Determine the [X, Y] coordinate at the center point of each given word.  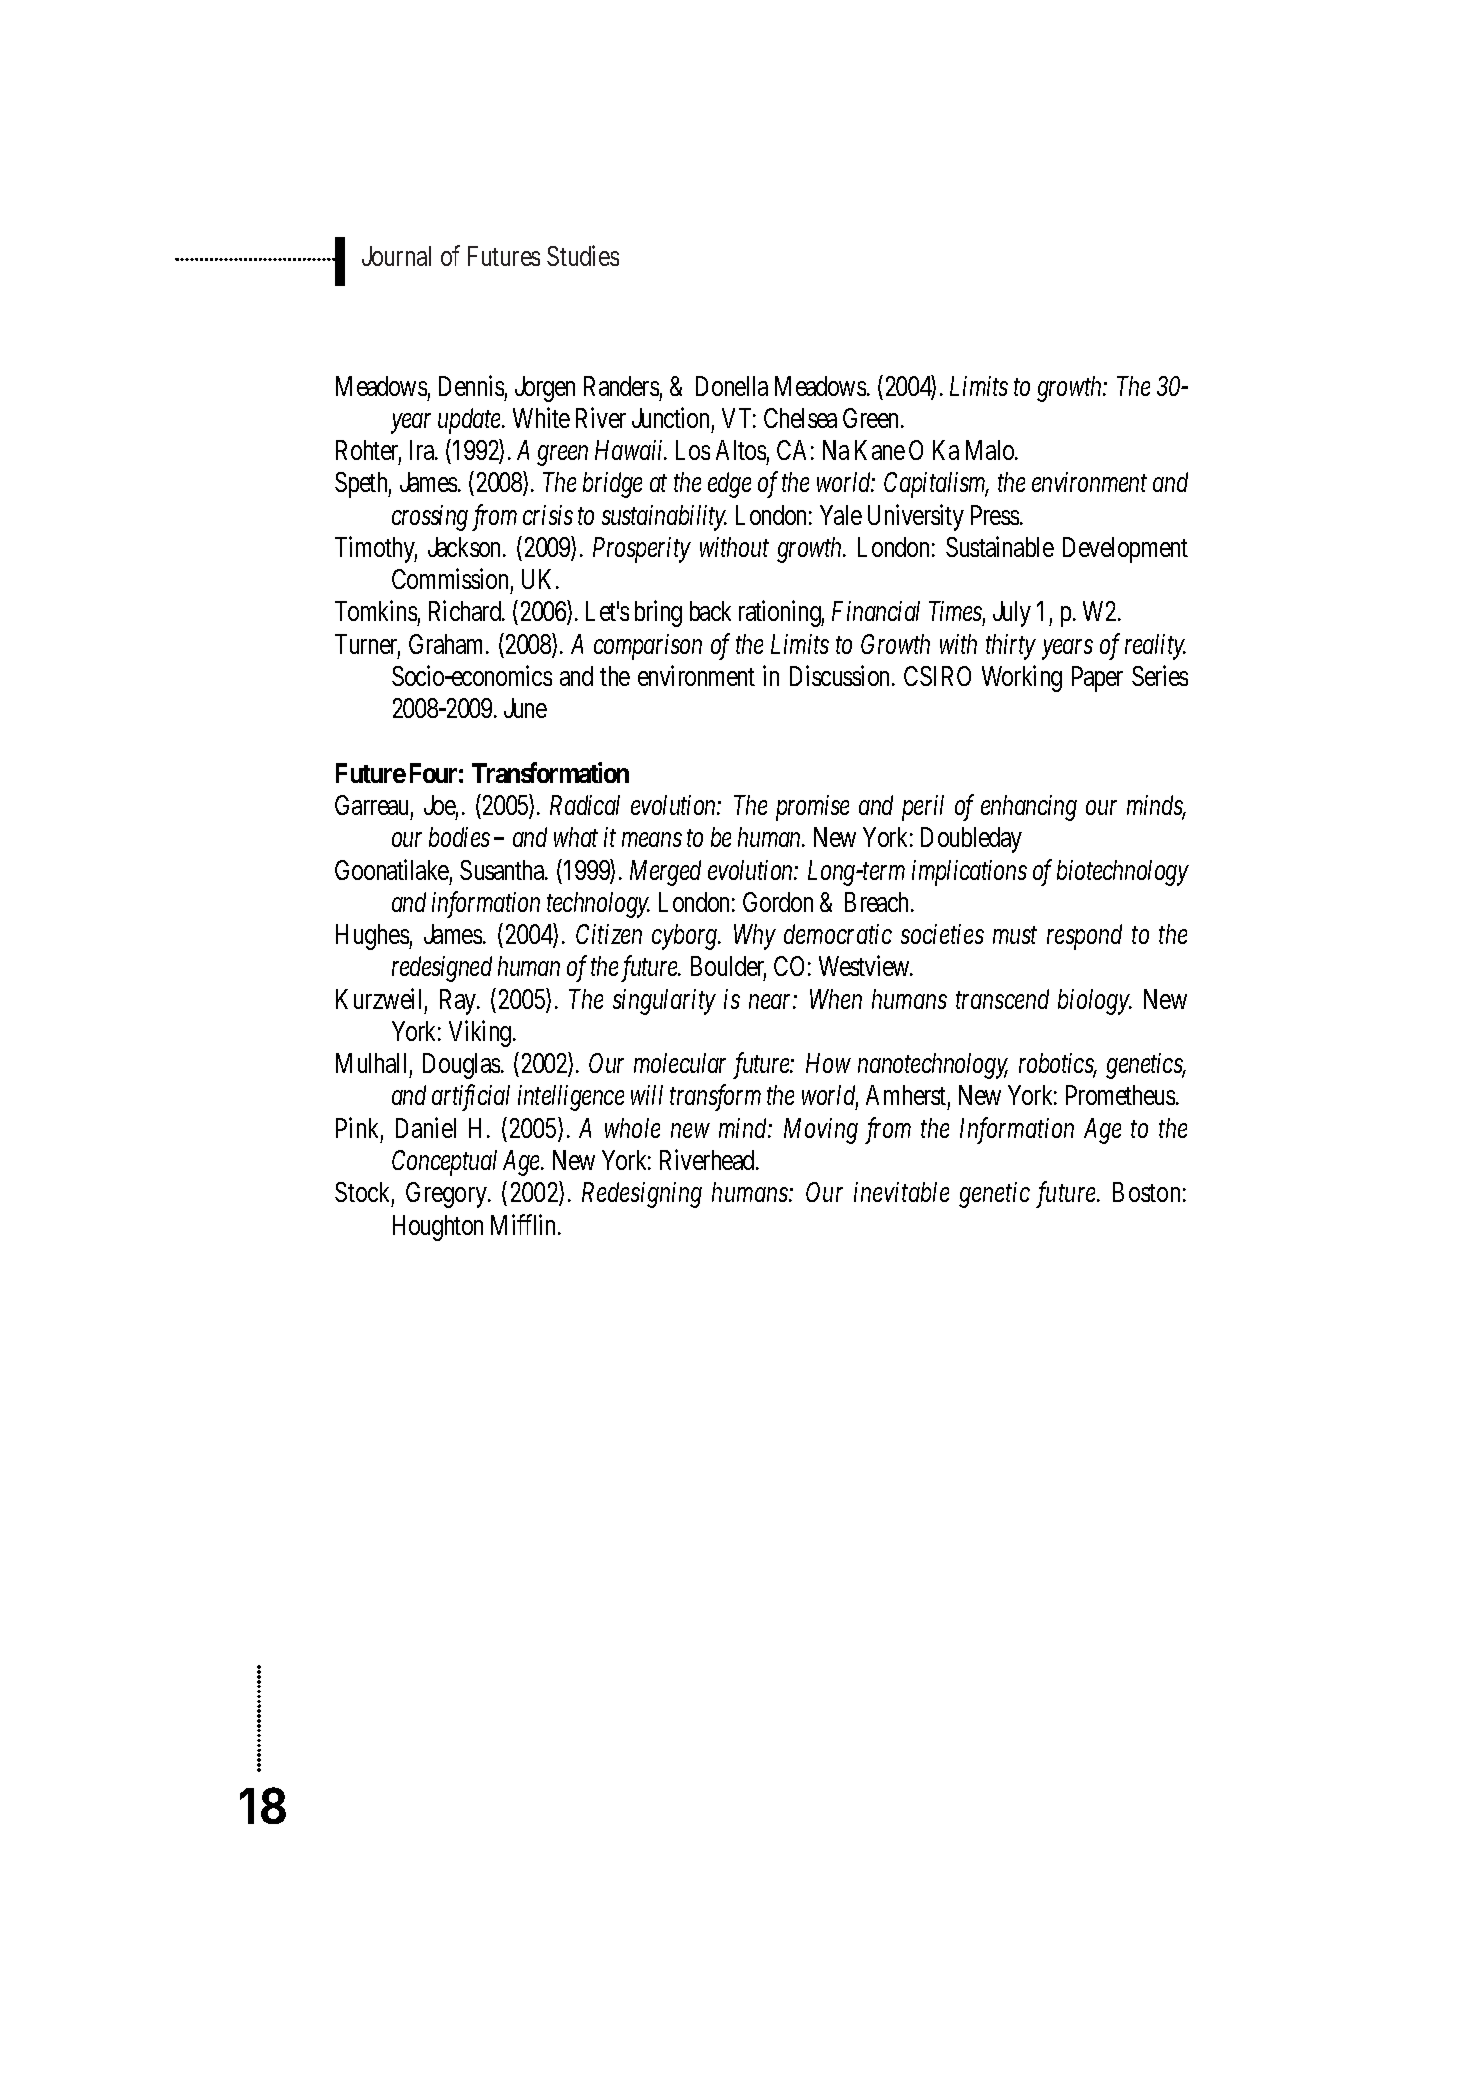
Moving [821, 1131]
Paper [1097, 679]
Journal [396, 256]
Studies [583, 256]
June [525, 708]
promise [812, 808]
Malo [991, 450]
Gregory [448, 1195]
